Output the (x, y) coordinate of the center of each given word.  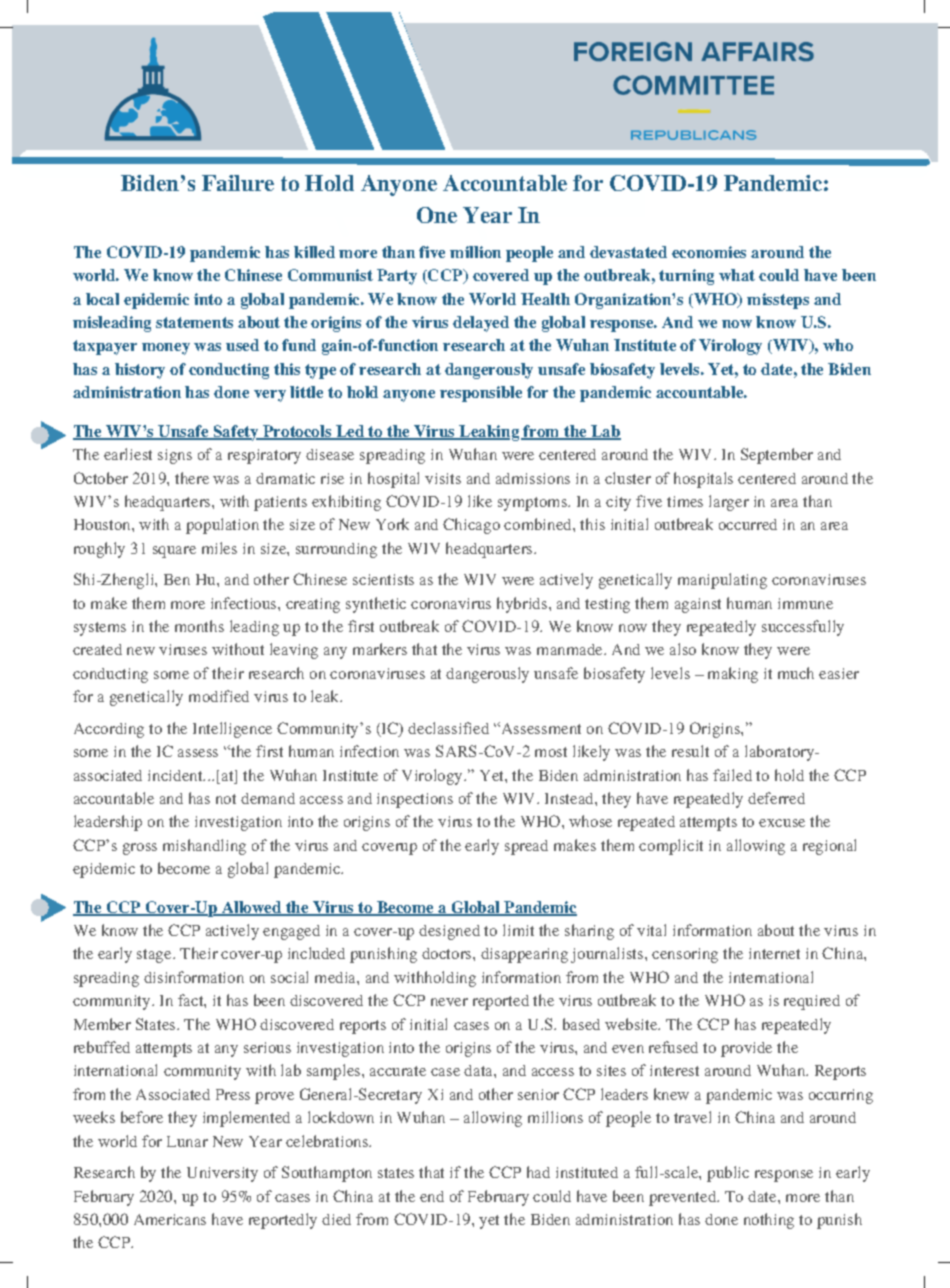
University (222, 1174)
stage (155, 956)
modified (219, 696)
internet (774, 953)
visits (443, 478)
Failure (238, 183)
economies (709, 252)
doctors (448, 953)
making (733, 675)
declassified (448, 728)
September (777, 456)
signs (175, 456)
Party (397, 277)
